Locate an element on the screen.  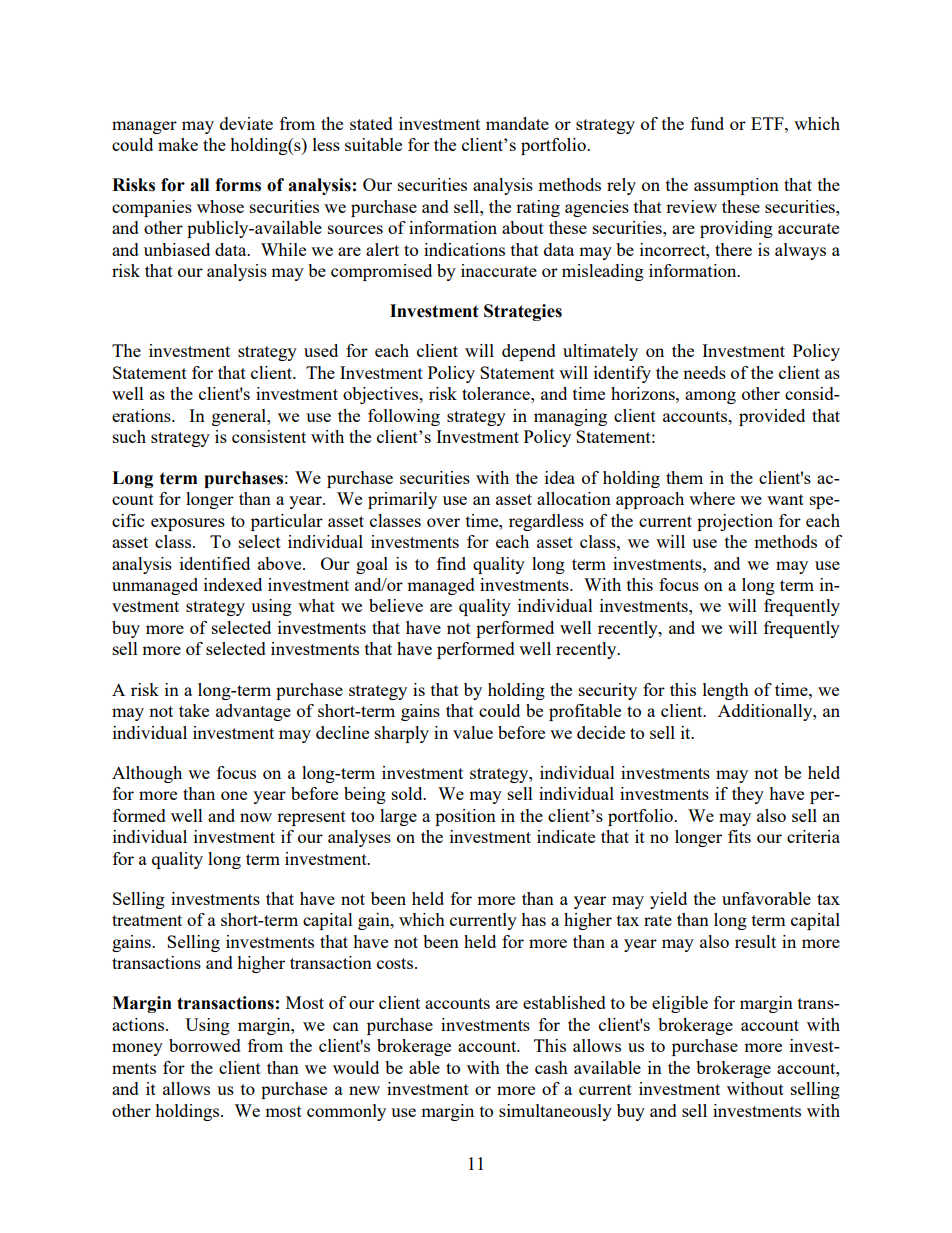
assumption is located at coordinates (736, 186).
